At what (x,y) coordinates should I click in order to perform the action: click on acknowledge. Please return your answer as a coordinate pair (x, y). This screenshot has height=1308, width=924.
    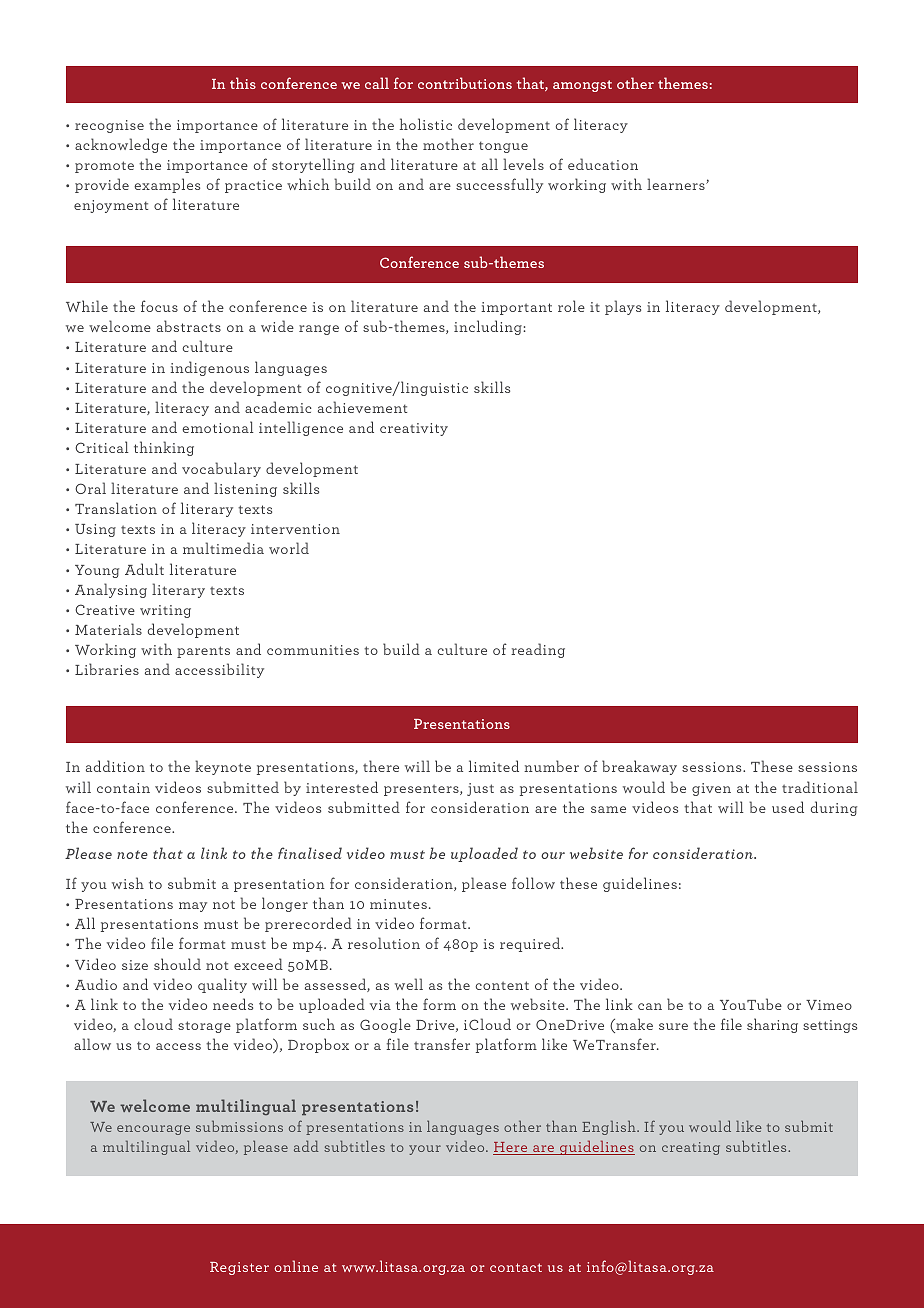
    Looking at the image, I should click on (121, 145).
